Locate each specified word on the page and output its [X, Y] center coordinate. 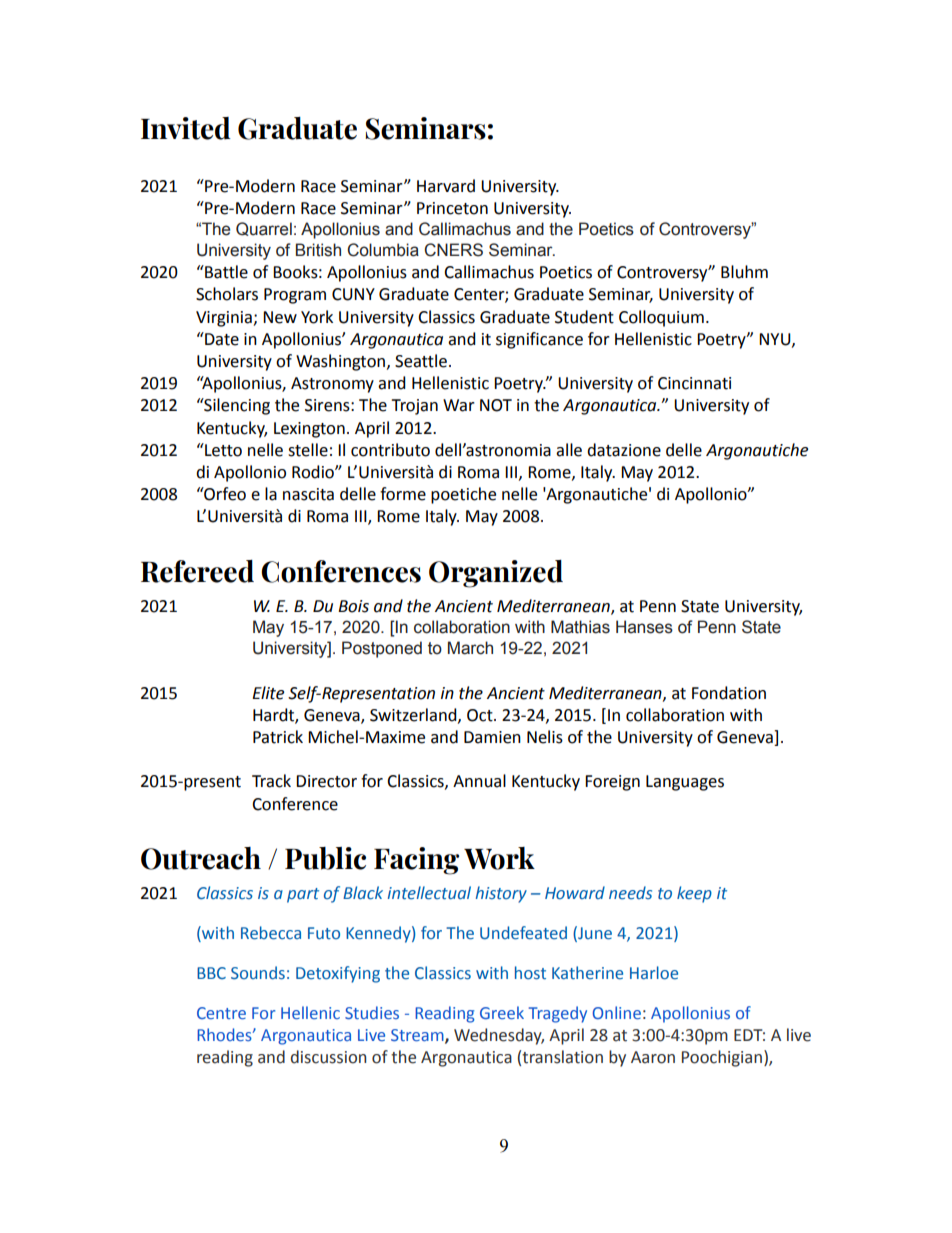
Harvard [446, 186]
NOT [496, 405]
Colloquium [661, 318]
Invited [185, 128]
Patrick [278, 737]
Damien [492, 737]
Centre [221, 1013]
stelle [308, 450]
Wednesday [499, 1036]
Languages [685, 783]
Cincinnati [694, 383]
